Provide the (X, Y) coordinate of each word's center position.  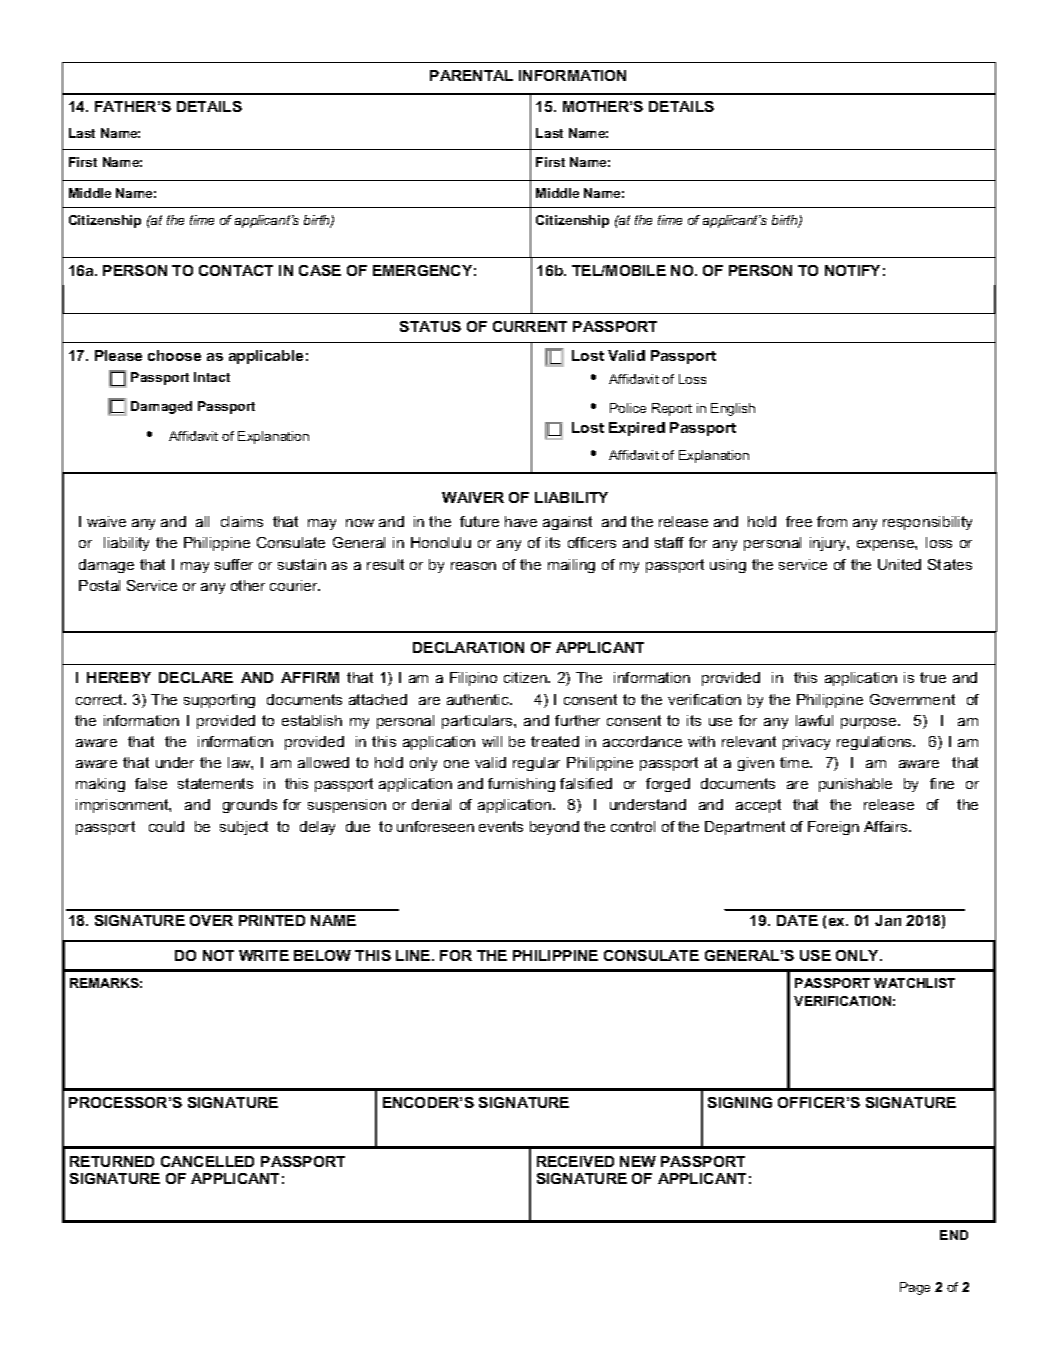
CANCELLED (207, 1161)
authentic (479, 699)
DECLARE (196, 677)
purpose (870, 723)
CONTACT (236, 270)
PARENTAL (471, 75)
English (733, 409)
